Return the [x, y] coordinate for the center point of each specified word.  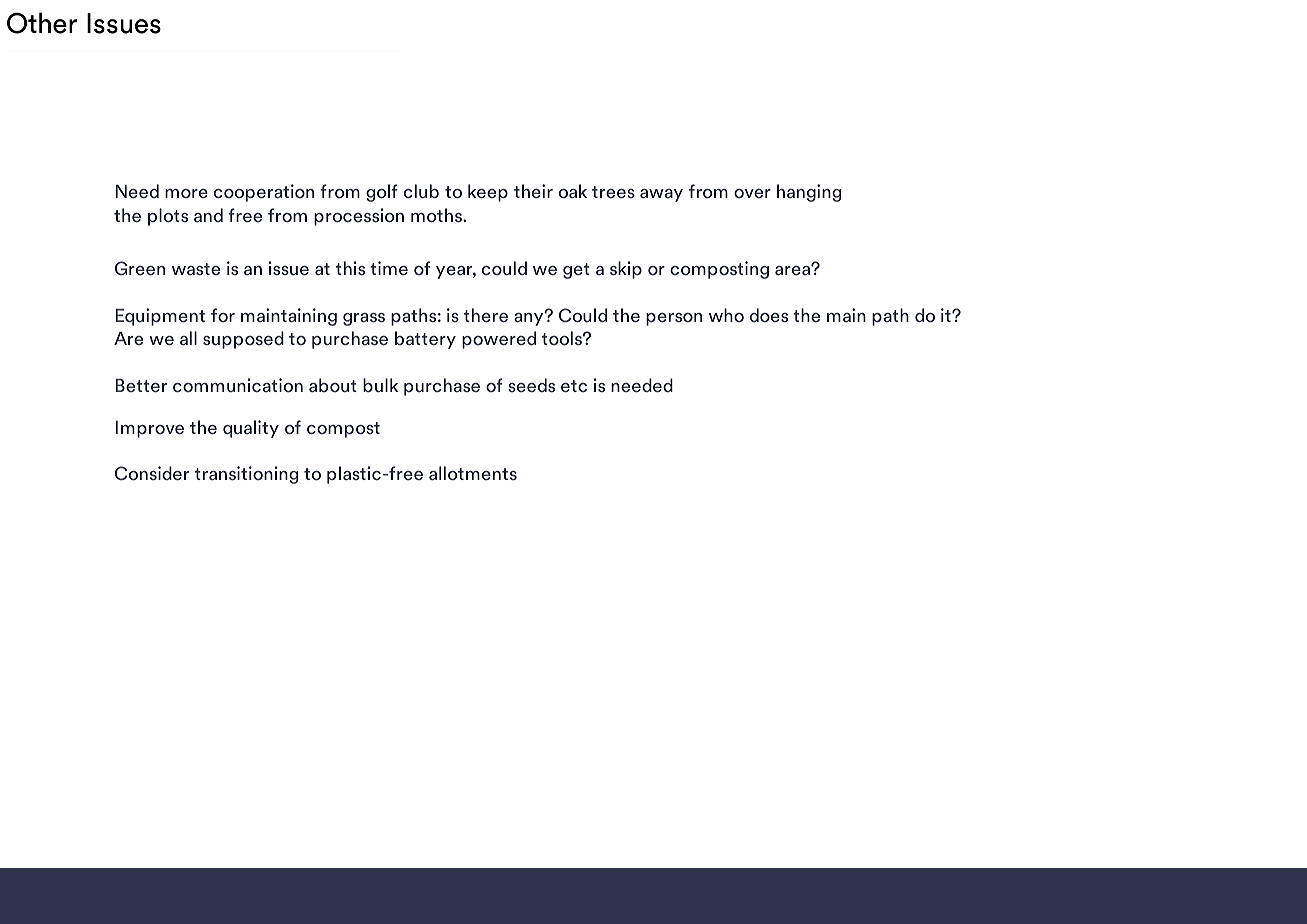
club [421, 191]
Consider [152, 473]
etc [574, 386]
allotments [473, 473]
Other [42, 23]
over [752, 194]
